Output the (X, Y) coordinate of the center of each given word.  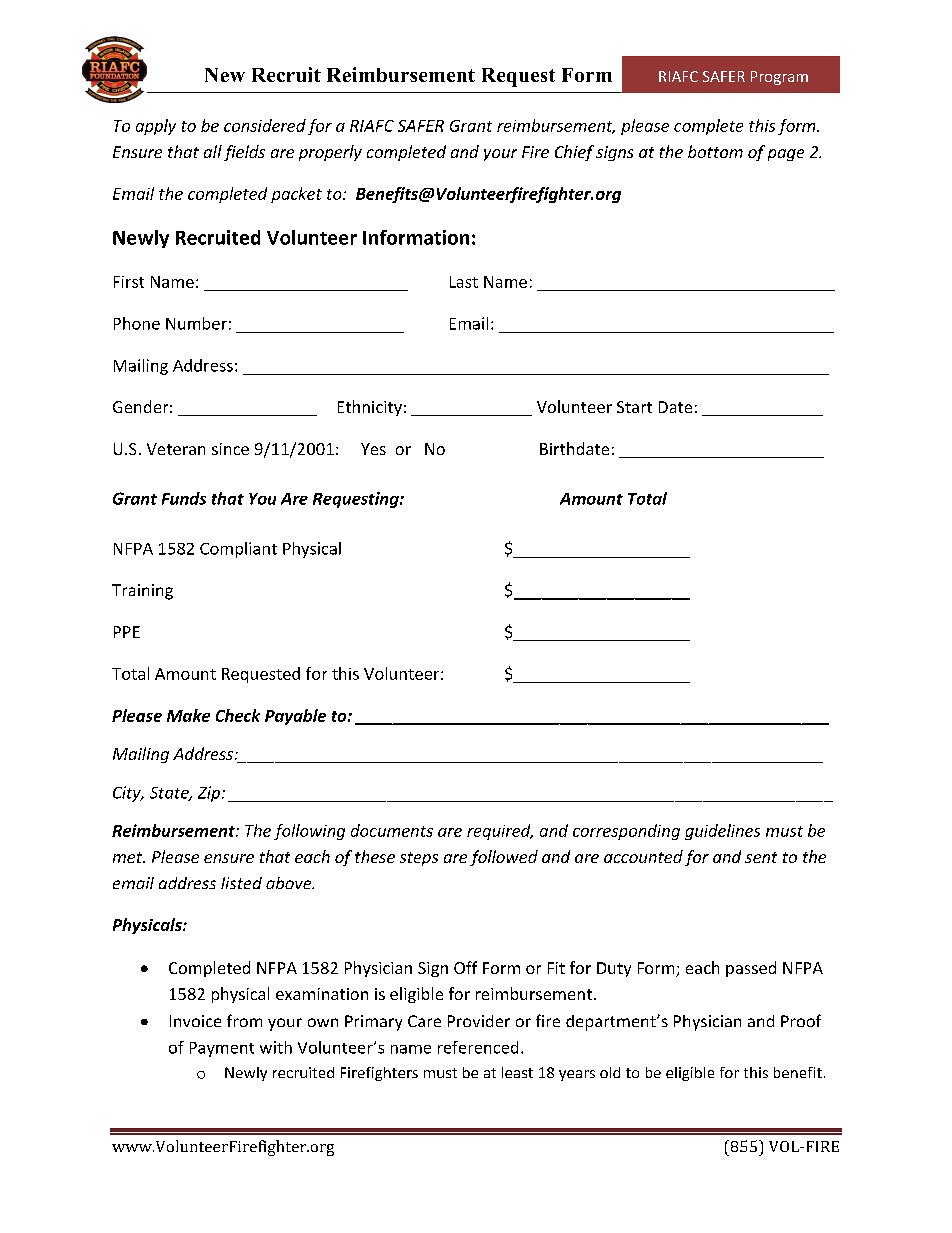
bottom (715, 151)
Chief (574, 153)
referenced (478, 1047)
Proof (801, 1020)
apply (156, 127)
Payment (222, 1049)
